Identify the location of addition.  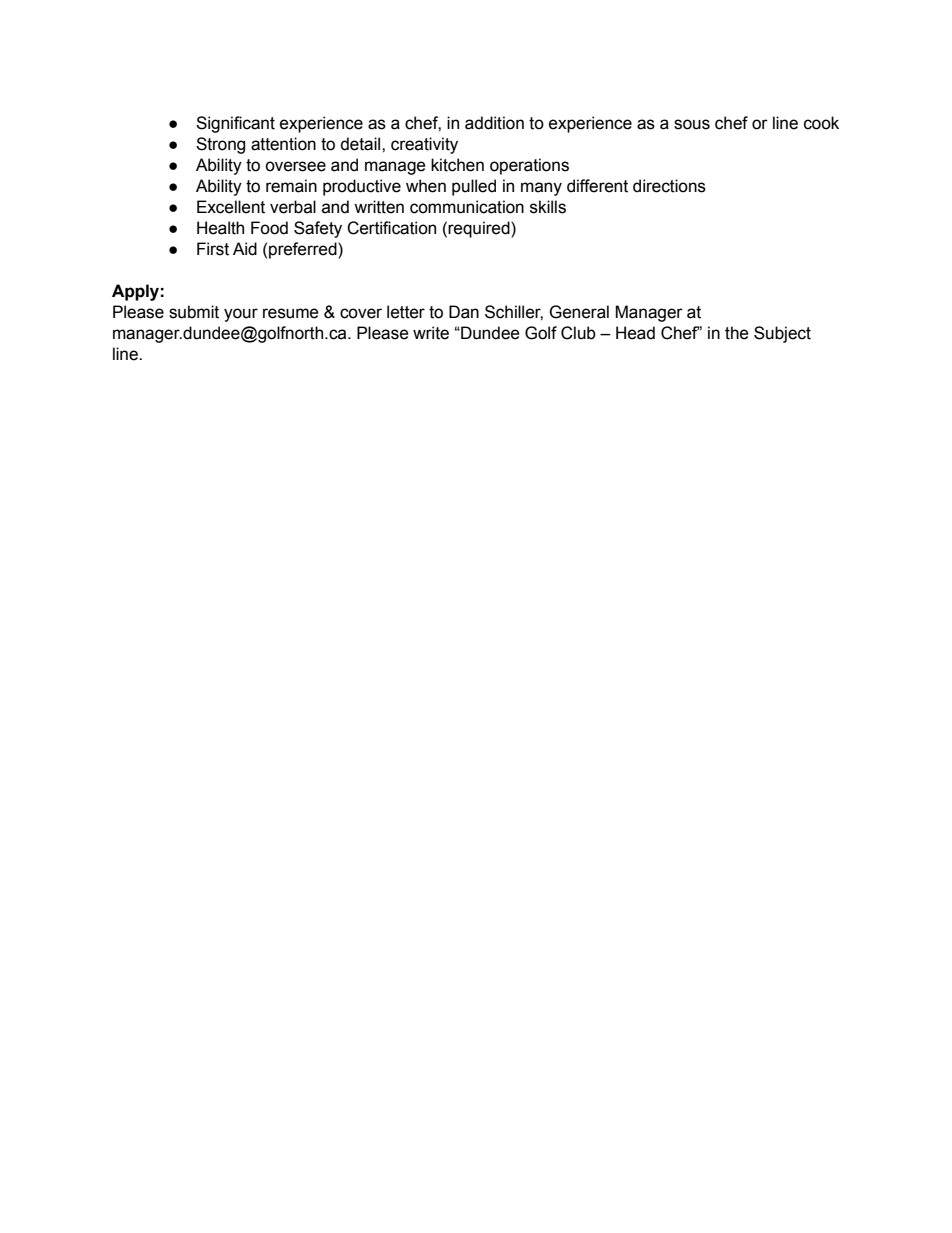
(494, 123).
